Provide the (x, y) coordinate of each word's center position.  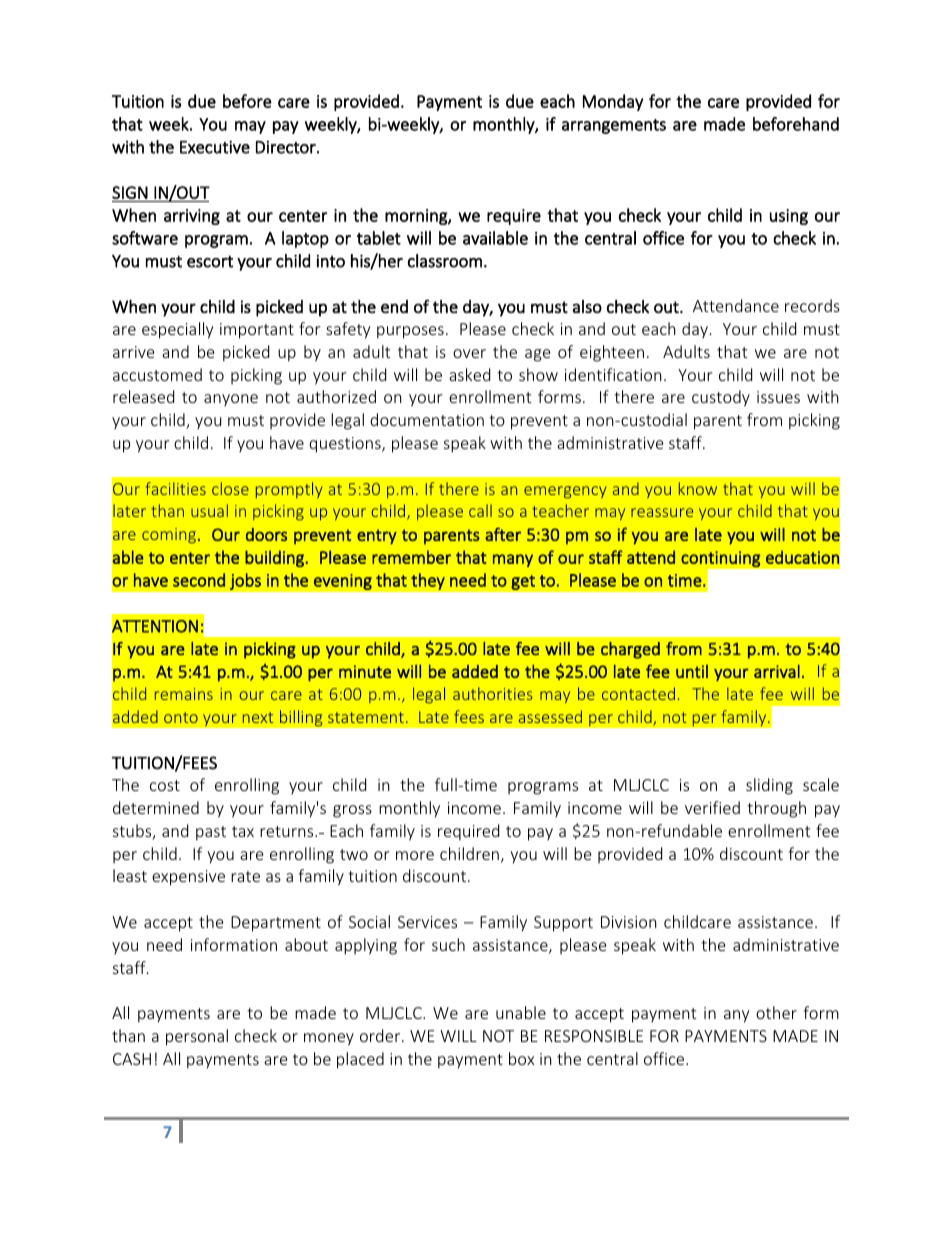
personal (197, 1037)
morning (417, 217)
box (521, 1058)
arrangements (614, 126)
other (776, 1012)
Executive (215, 147)
